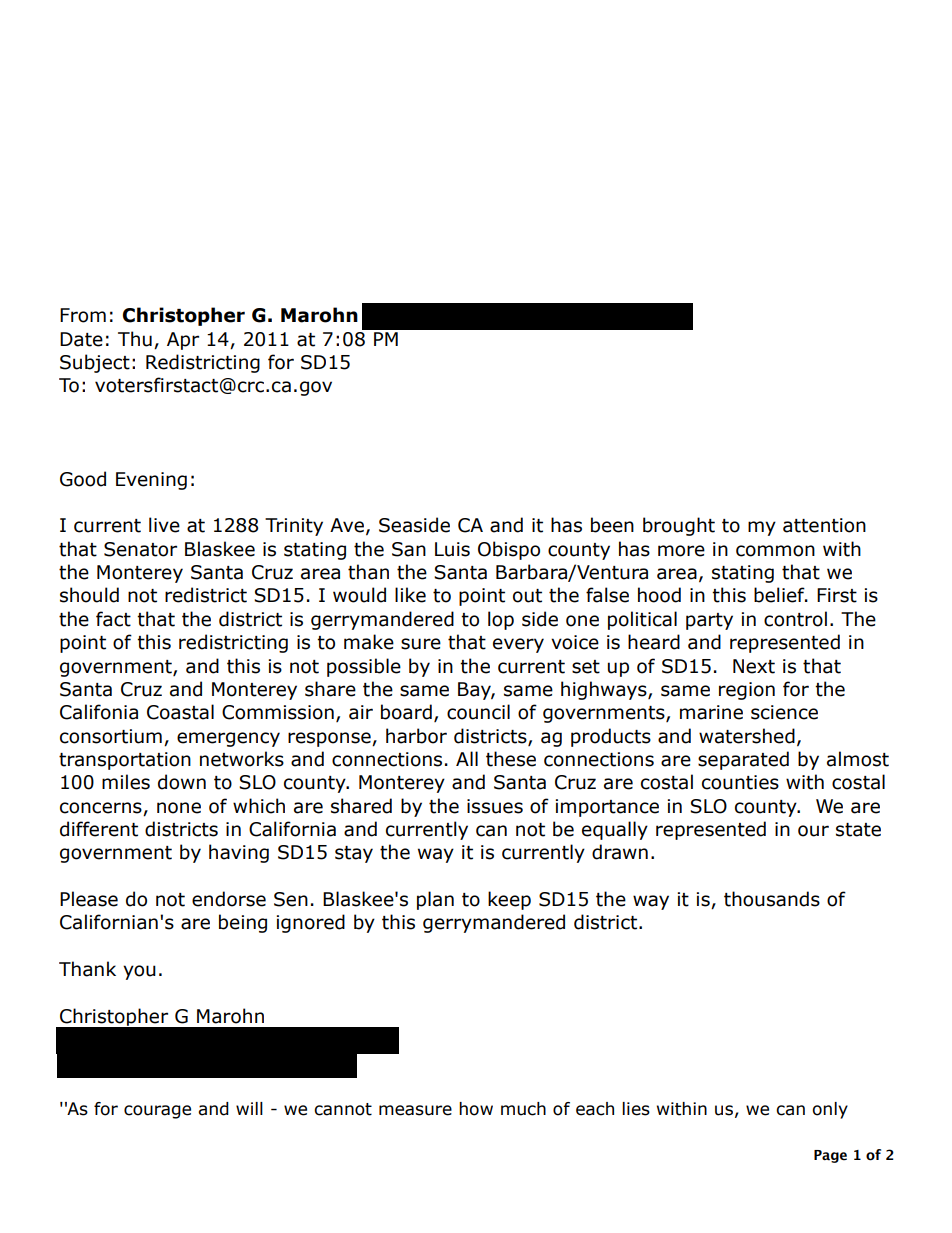 Image resolution: width=952 pixels, height=1233 pixels. I want to click on thousands, so click(772, 899).
